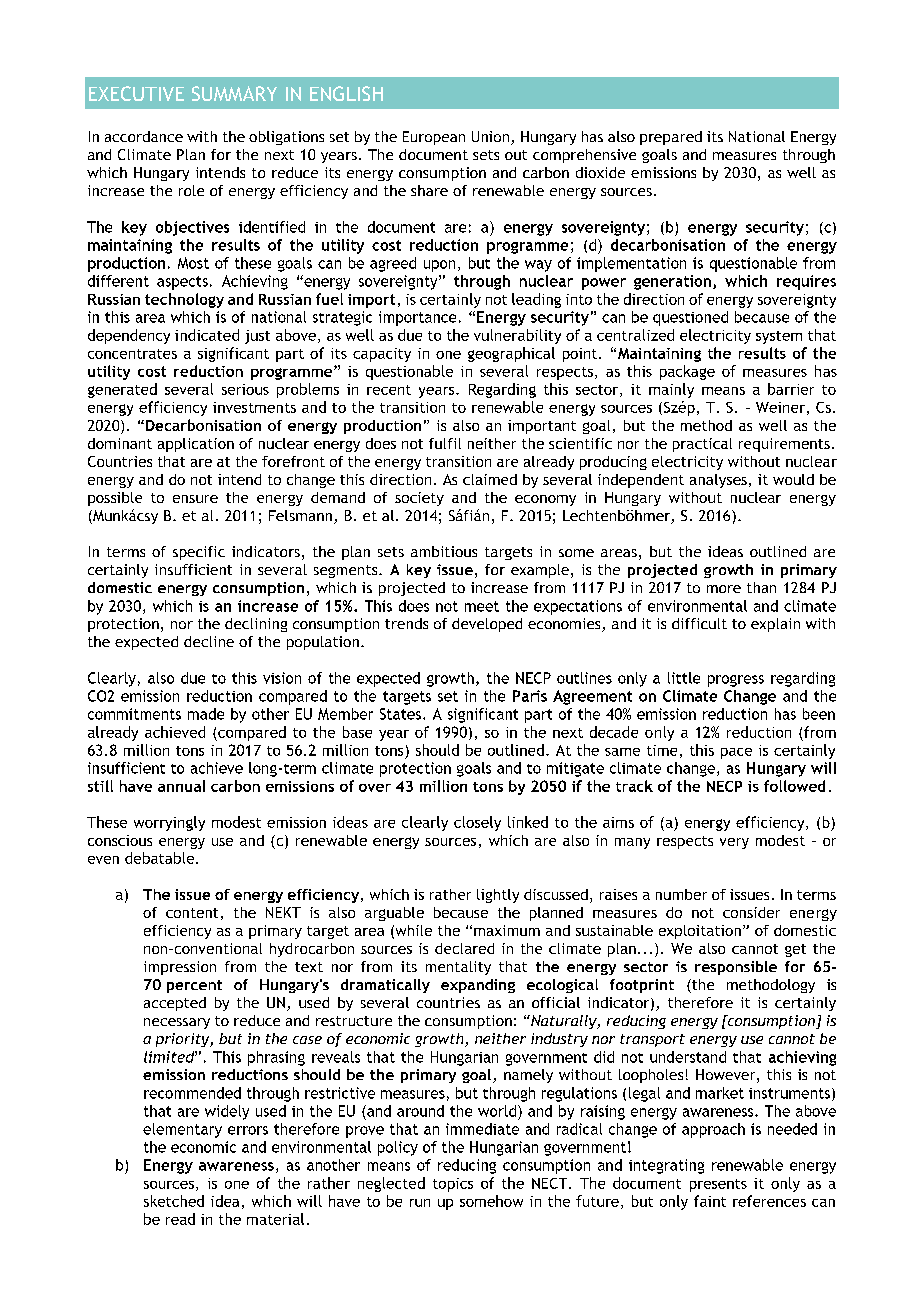  What do you see at coordinates (434, 138) in the image?
I see `European` at bounding box center [434, 138].
